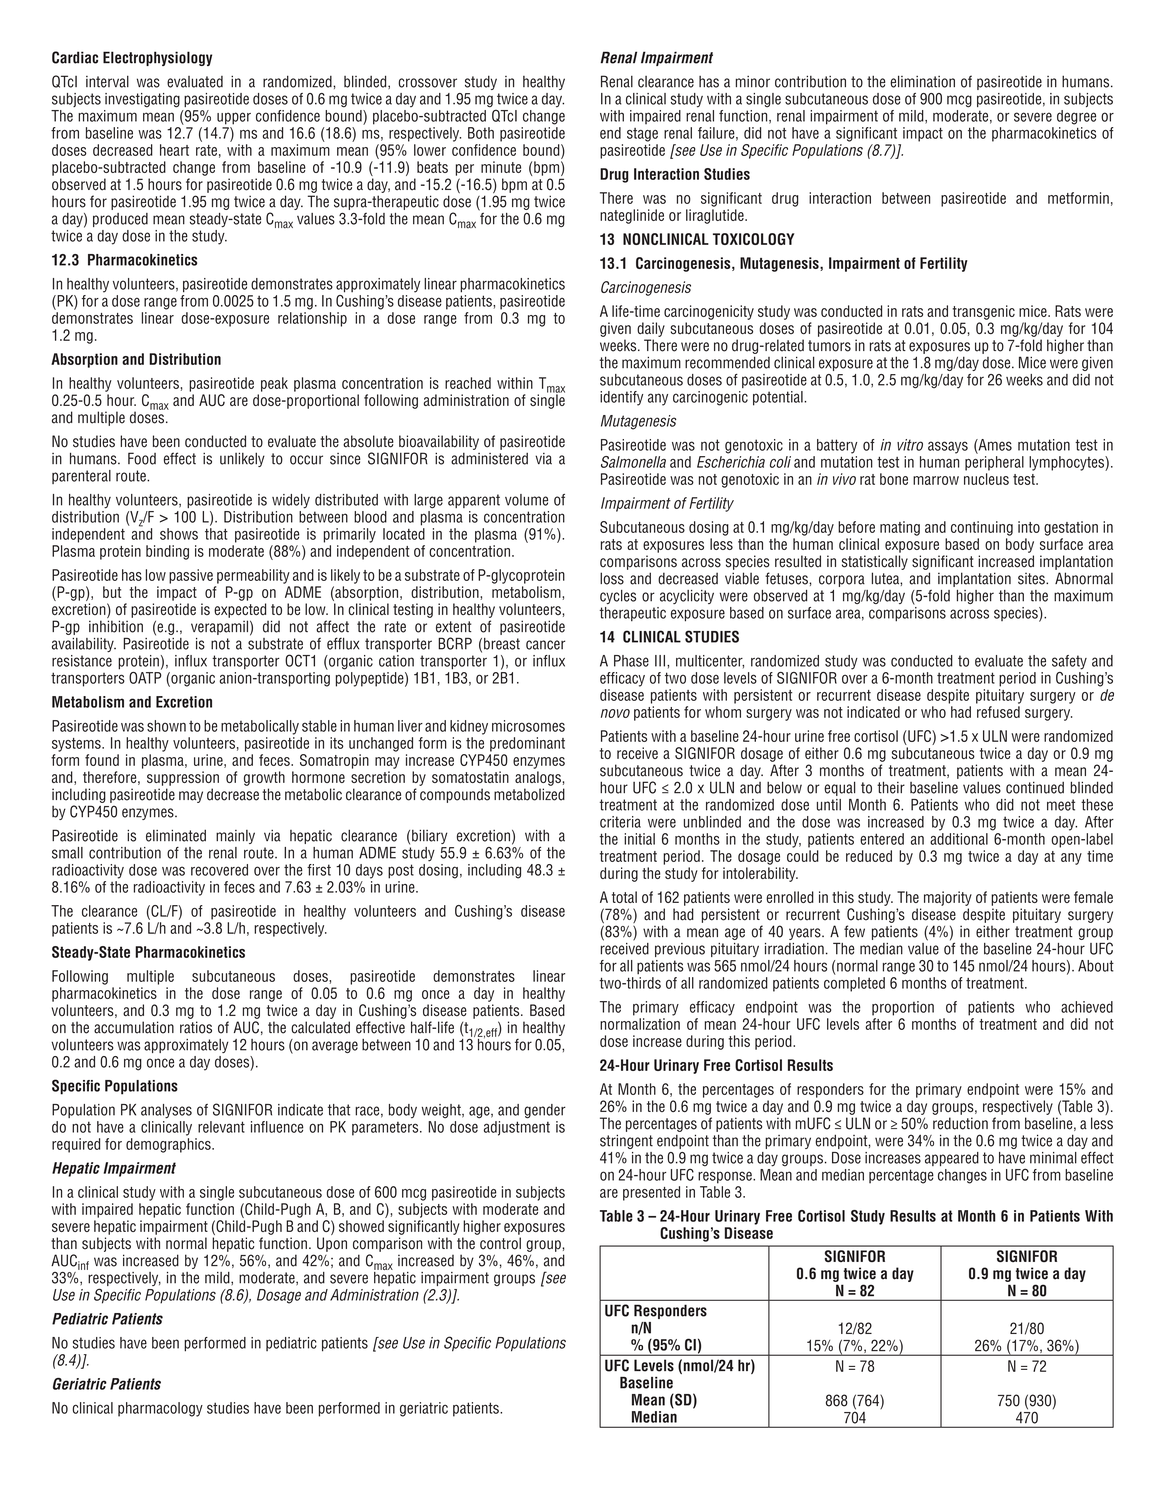  What do you see at coordinates (642, 135) in the screenshot?
I see `stage` at bounding box center [642, 135].
